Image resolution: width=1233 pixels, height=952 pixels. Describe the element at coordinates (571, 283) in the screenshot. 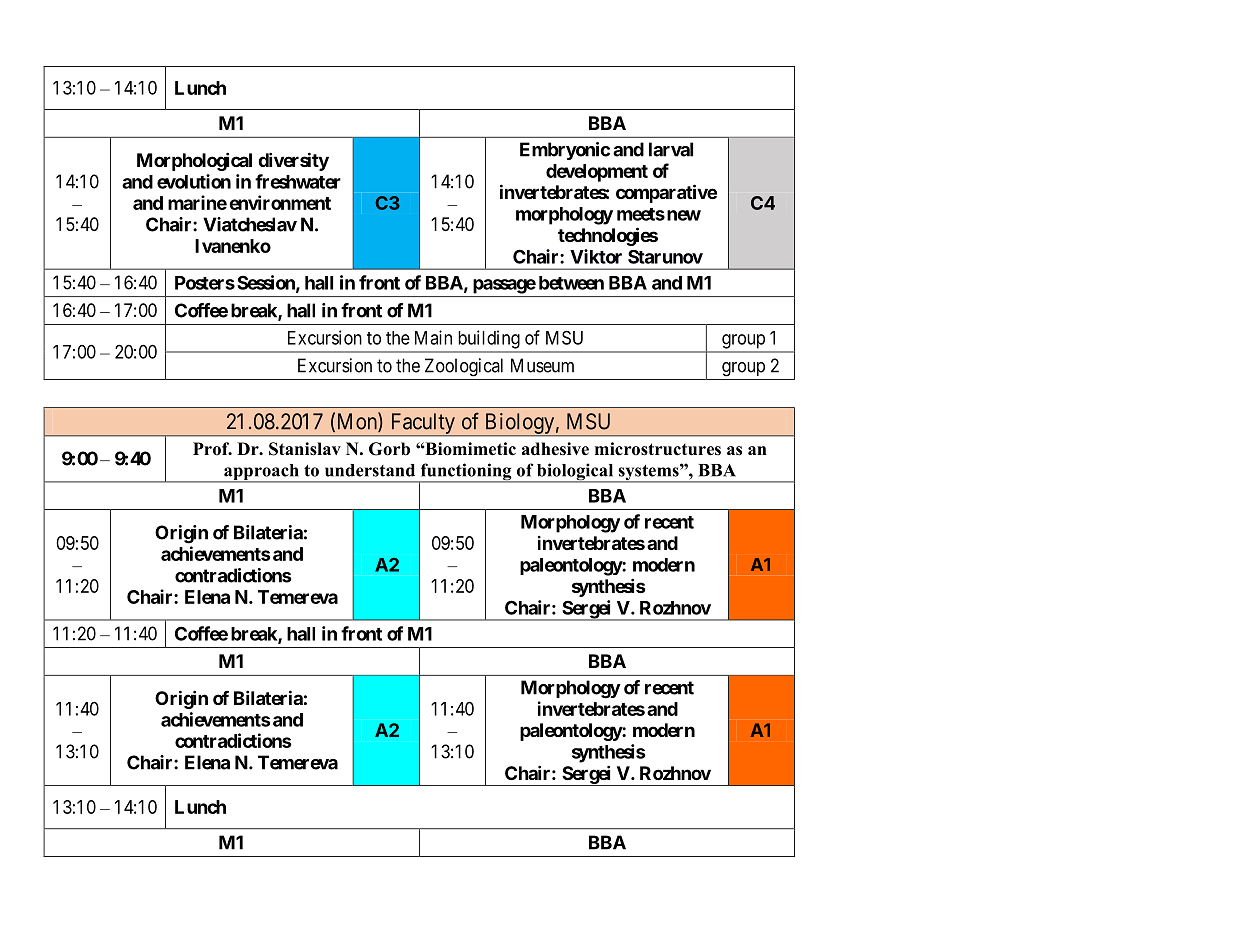

I see `between` at that location.
